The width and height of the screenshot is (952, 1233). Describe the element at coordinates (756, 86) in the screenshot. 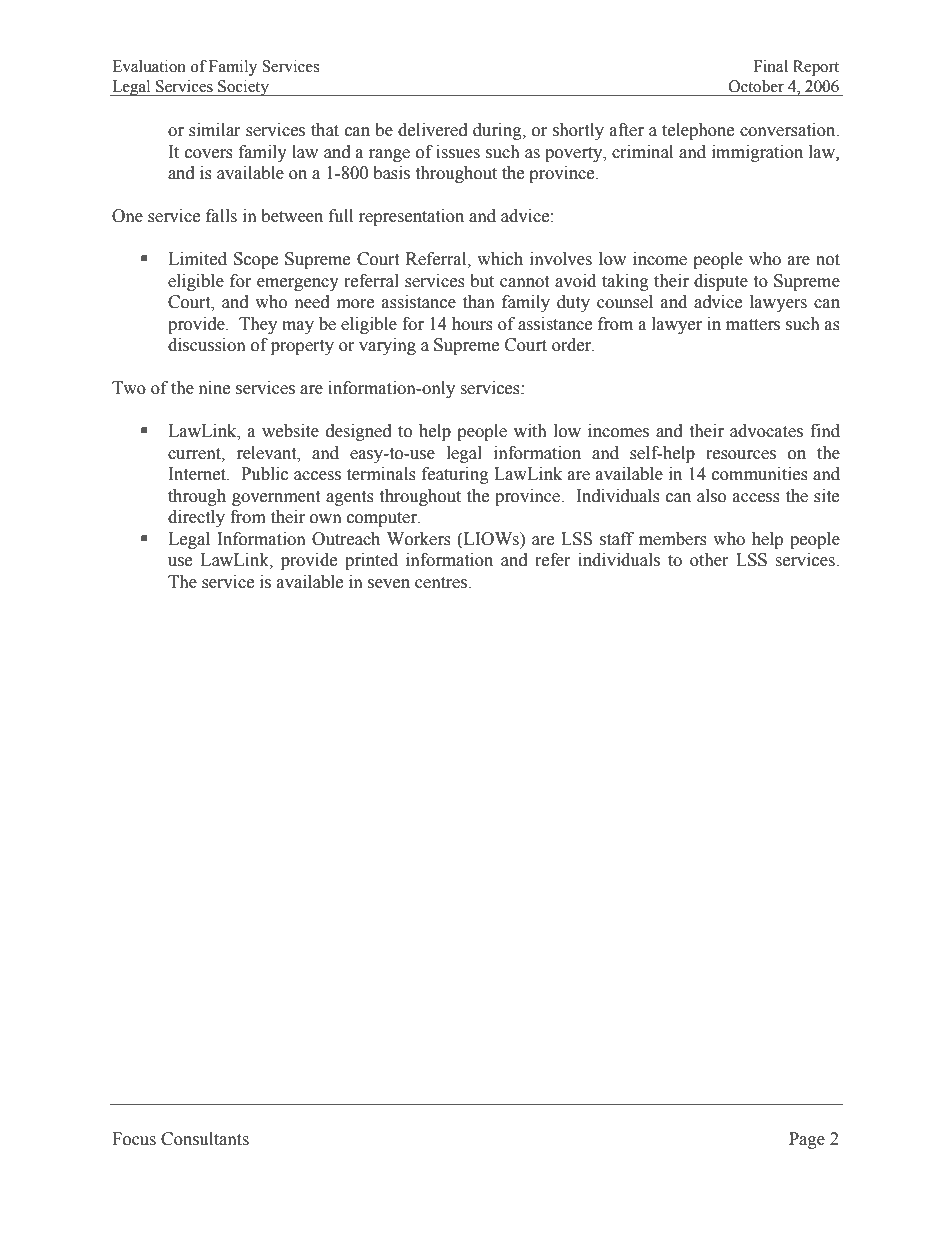

I see `October` at that location.
